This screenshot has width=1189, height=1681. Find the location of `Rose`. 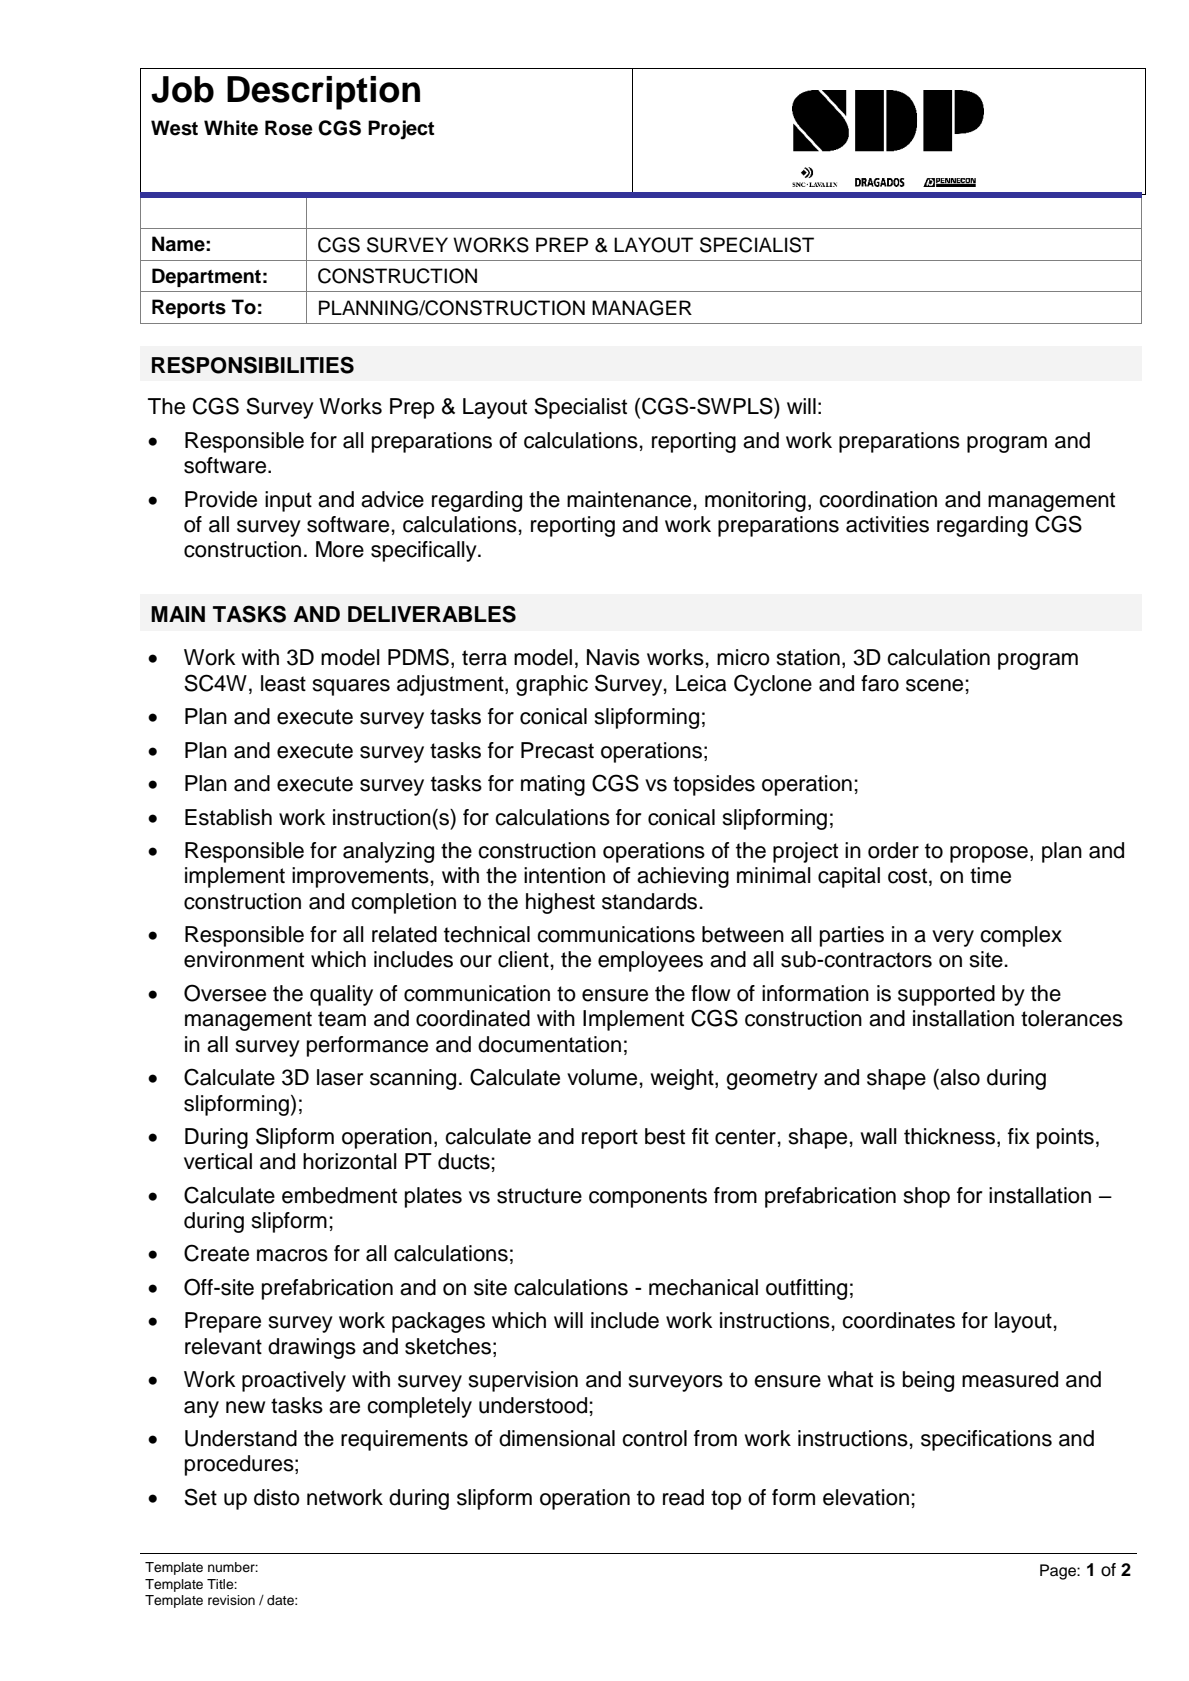

Rose is located at coordinates (289, 128).
